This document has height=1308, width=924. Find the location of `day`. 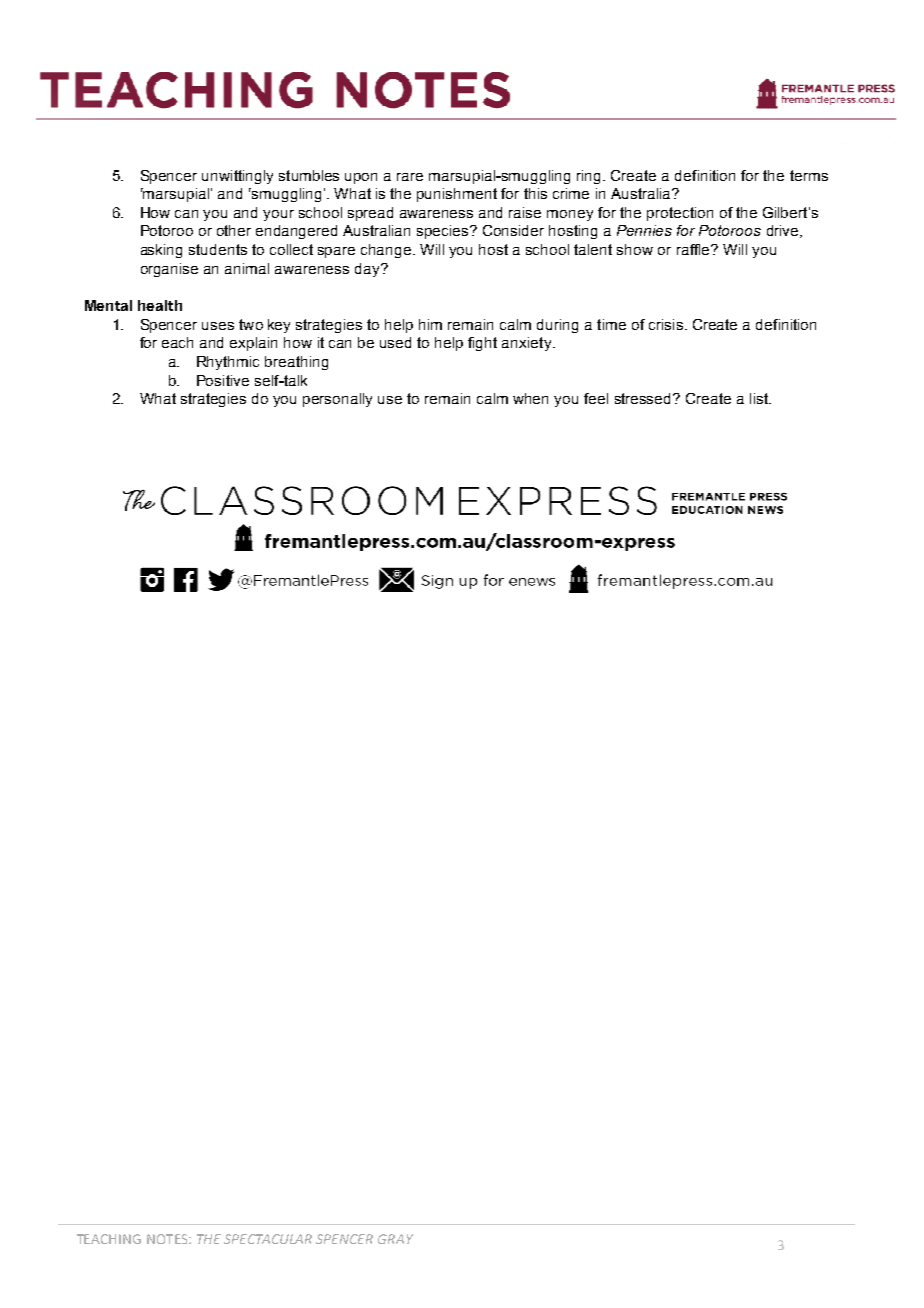

day is located at coordinates (368, 270).
